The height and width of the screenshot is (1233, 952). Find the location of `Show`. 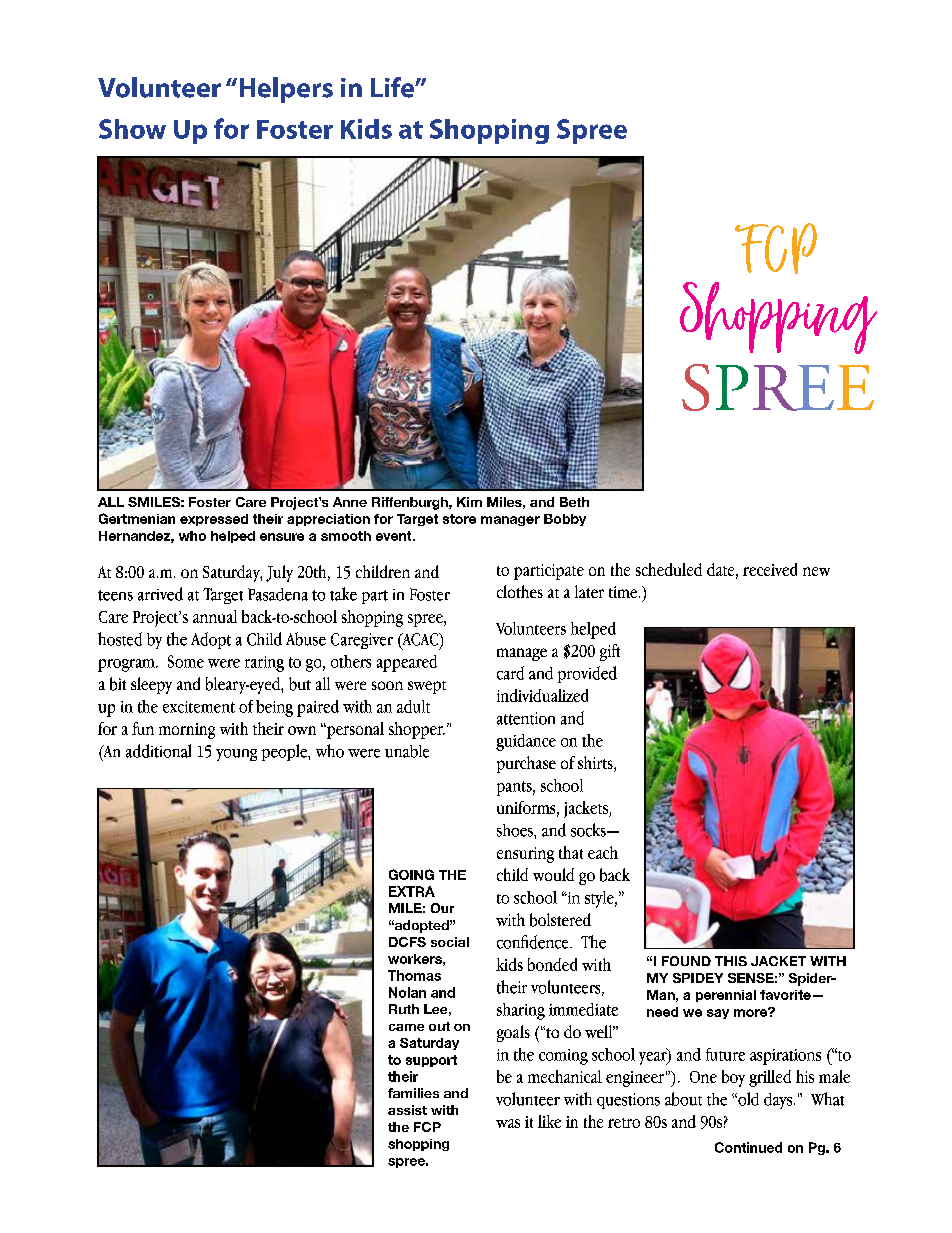

Show is located at coordinates (132, 129).
